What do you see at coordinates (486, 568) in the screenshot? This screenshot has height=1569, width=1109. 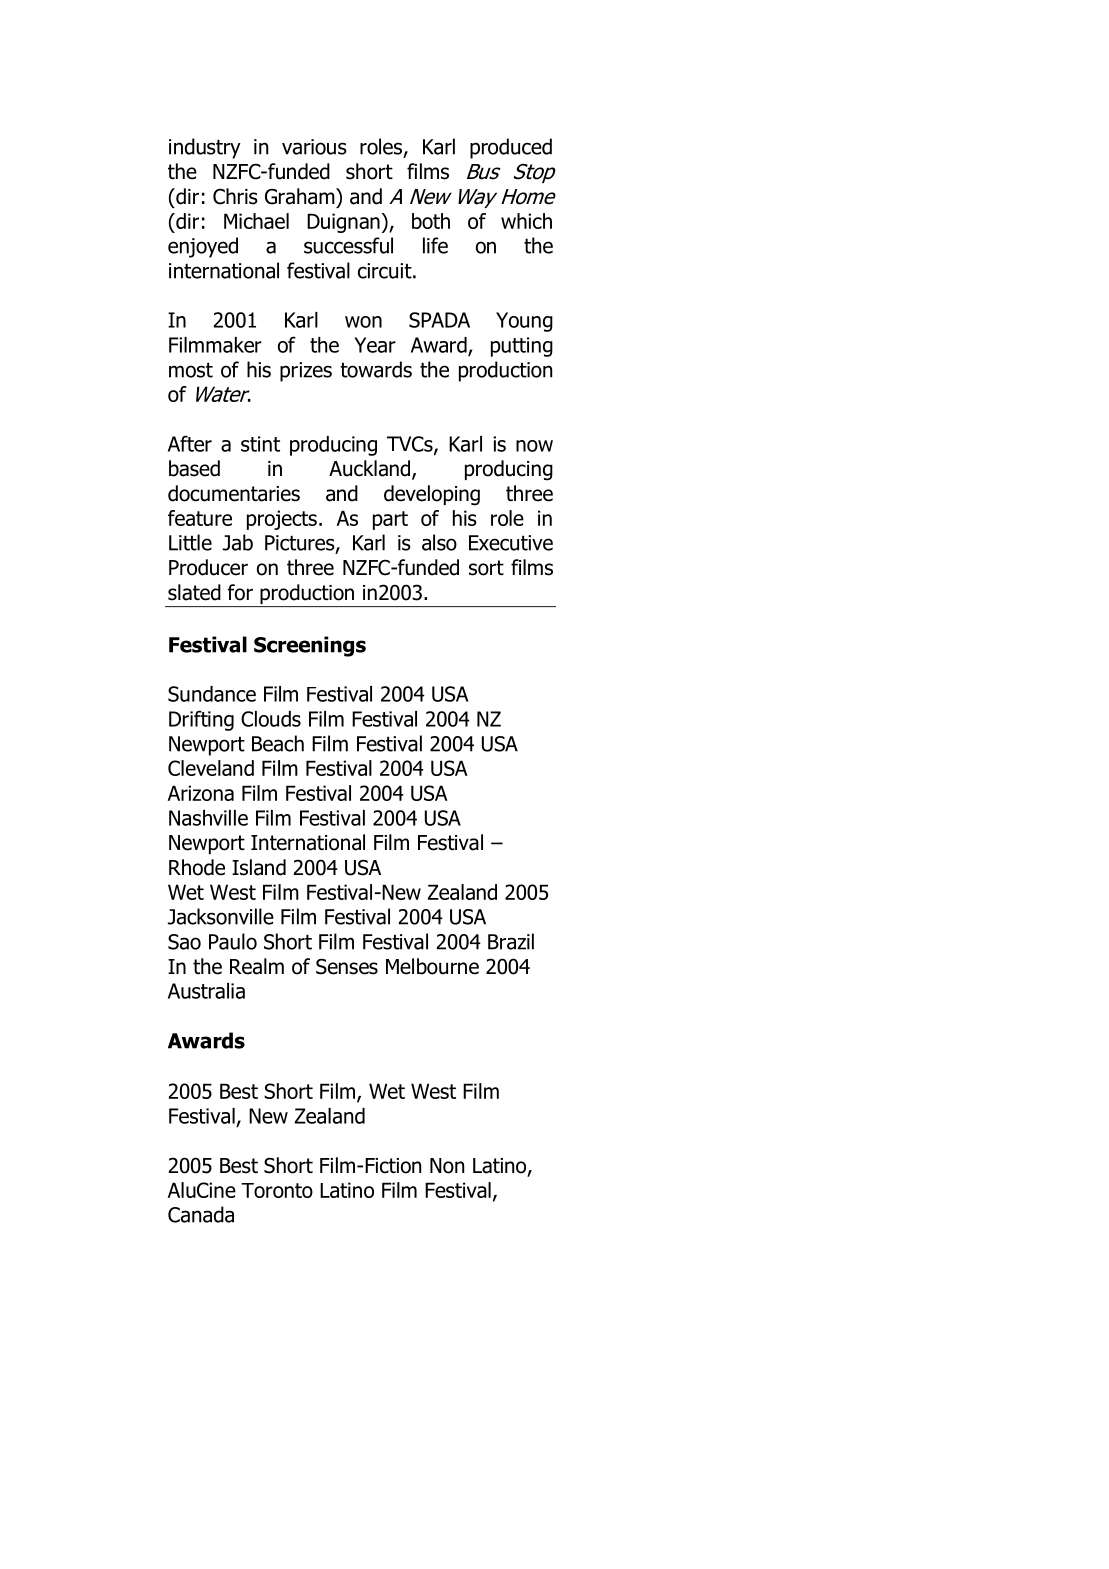 I see `sort` at bounding box center [486, 568].
